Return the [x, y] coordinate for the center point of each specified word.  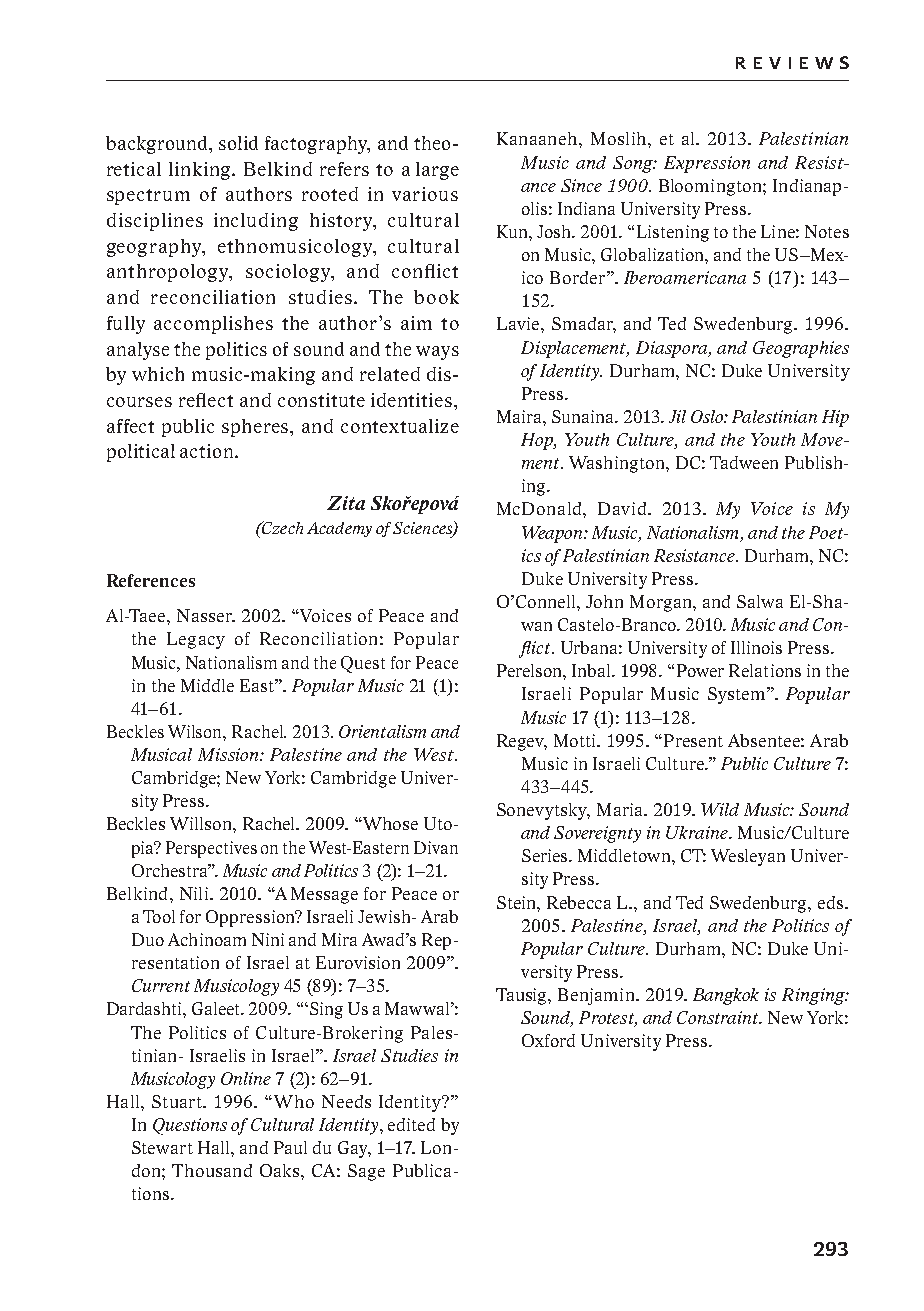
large [437, 171]
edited [411, 1124]
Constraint [719, 1017]
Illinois [756, 647]
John [604, 601]
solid [238, 143]
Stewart [162, 1147]
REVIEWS [792, 62]
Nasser [205, 615]
